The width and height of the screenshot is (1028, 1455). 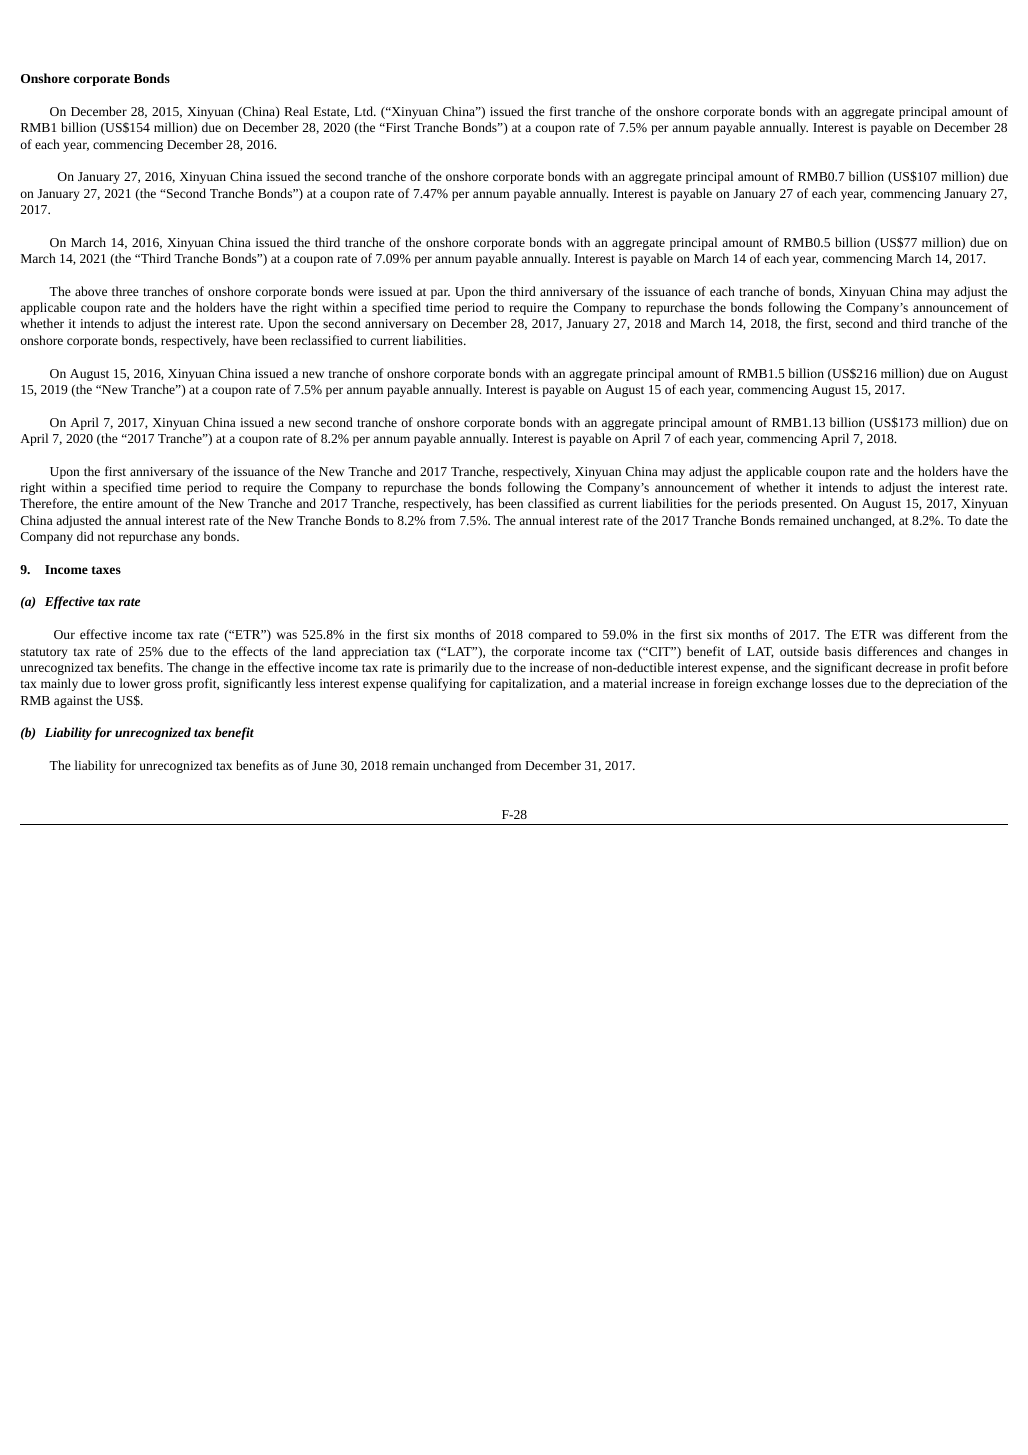 I want to click on Real, so click(x=296, y=111).
